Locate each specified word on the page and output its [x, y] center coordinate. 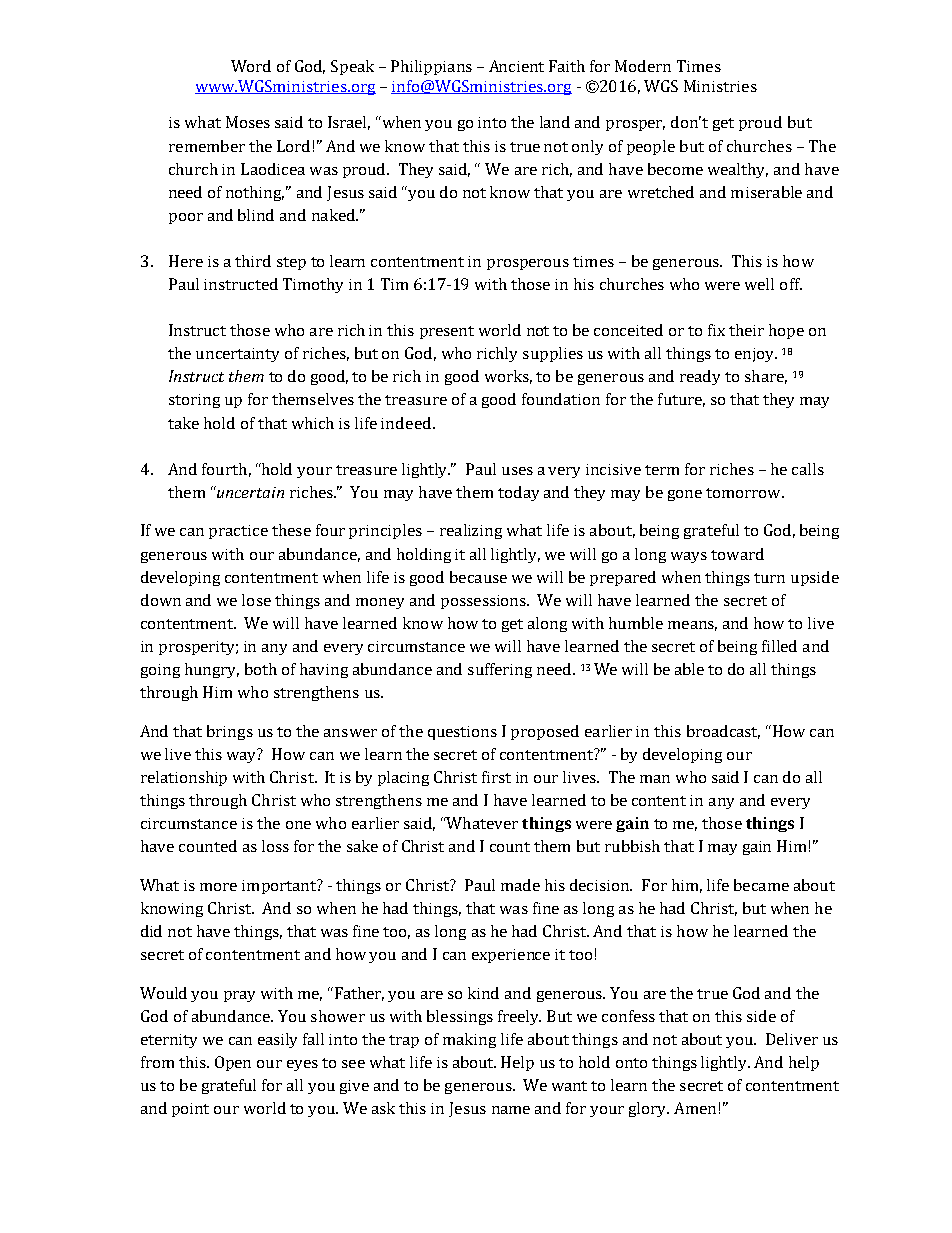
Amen [695, 1108]
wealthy [738, 170]
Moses [248, 122]
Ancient [516, 66]
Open [233, 1063]
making [469, 1040]
